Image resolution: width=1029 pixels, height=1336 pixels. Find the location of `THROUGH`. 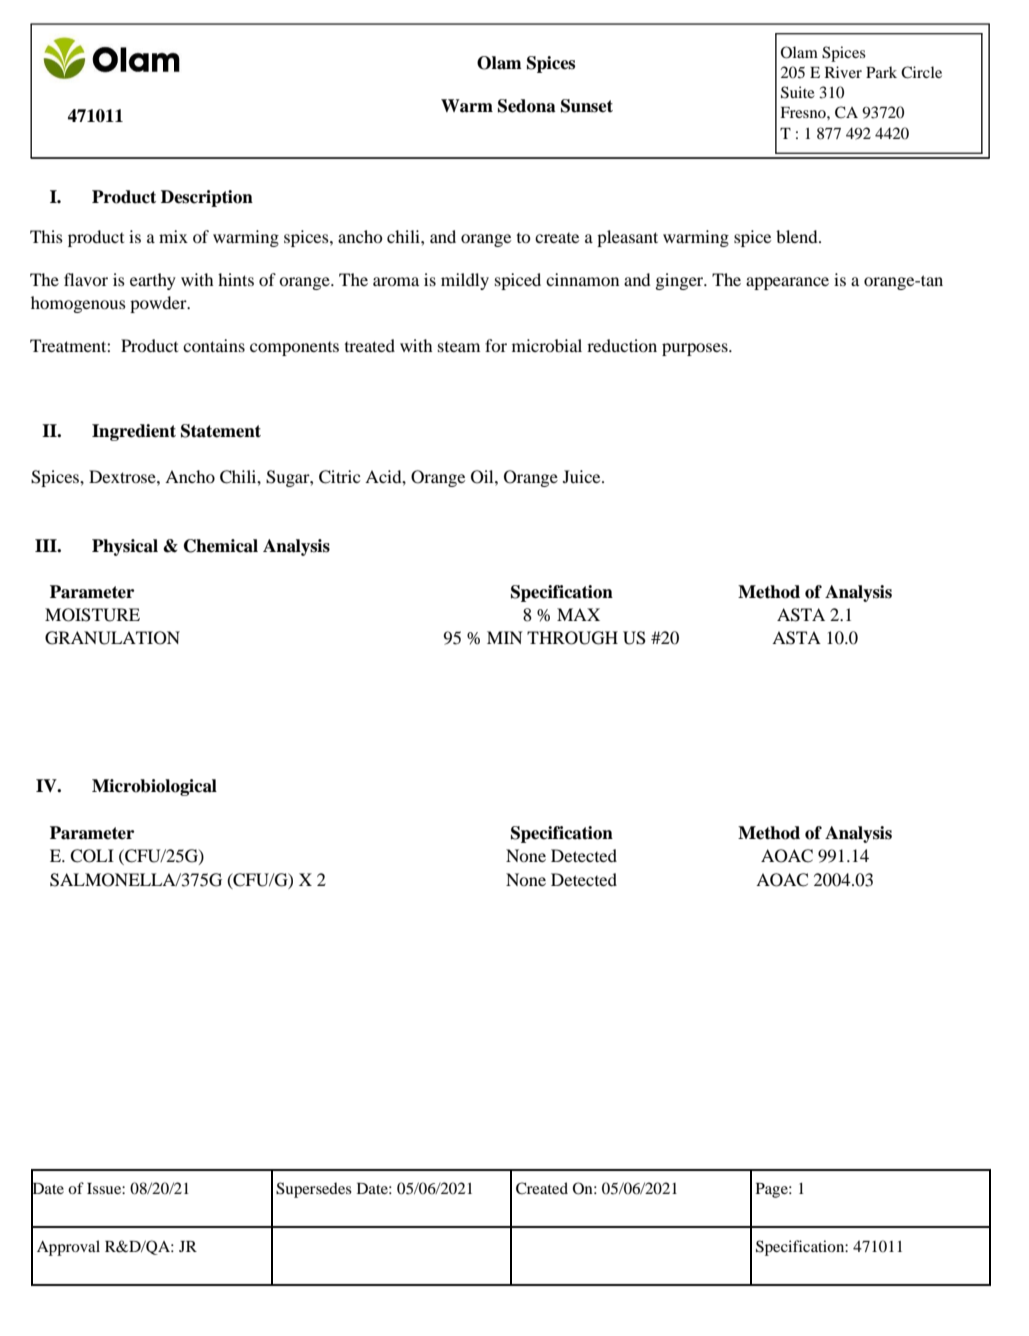

THROUGH is located at coordinates (572, 638).
